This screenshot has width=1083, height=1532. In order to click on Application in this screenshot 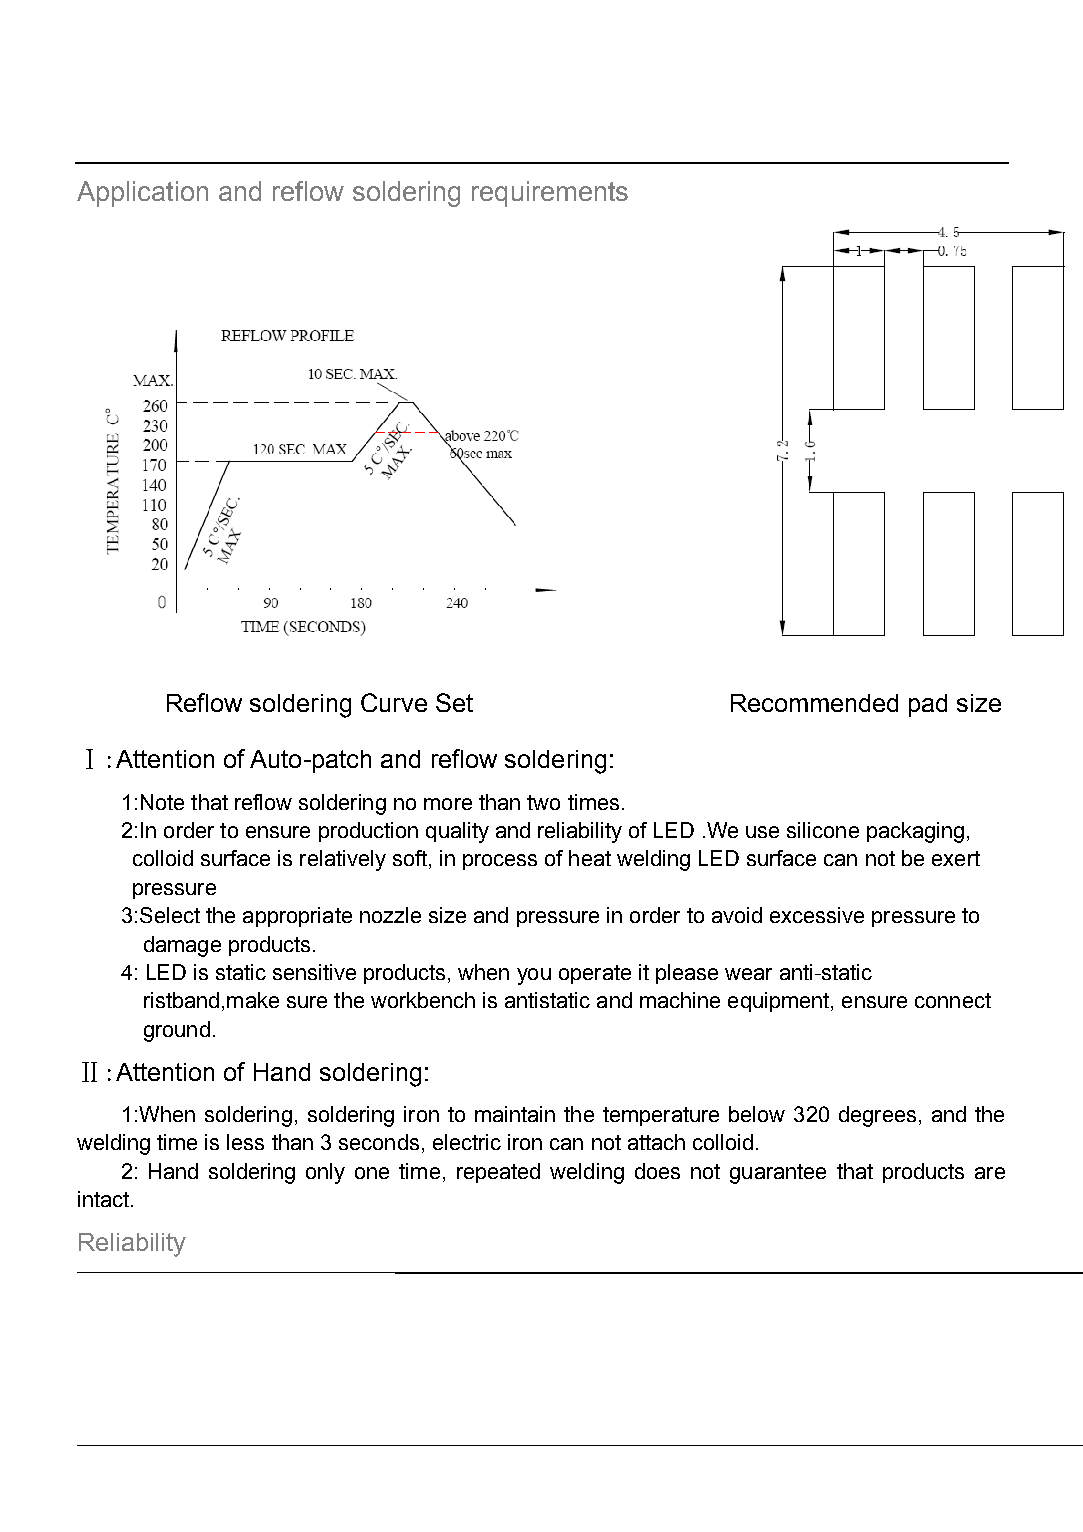, I will do `click(142, 194)`.
